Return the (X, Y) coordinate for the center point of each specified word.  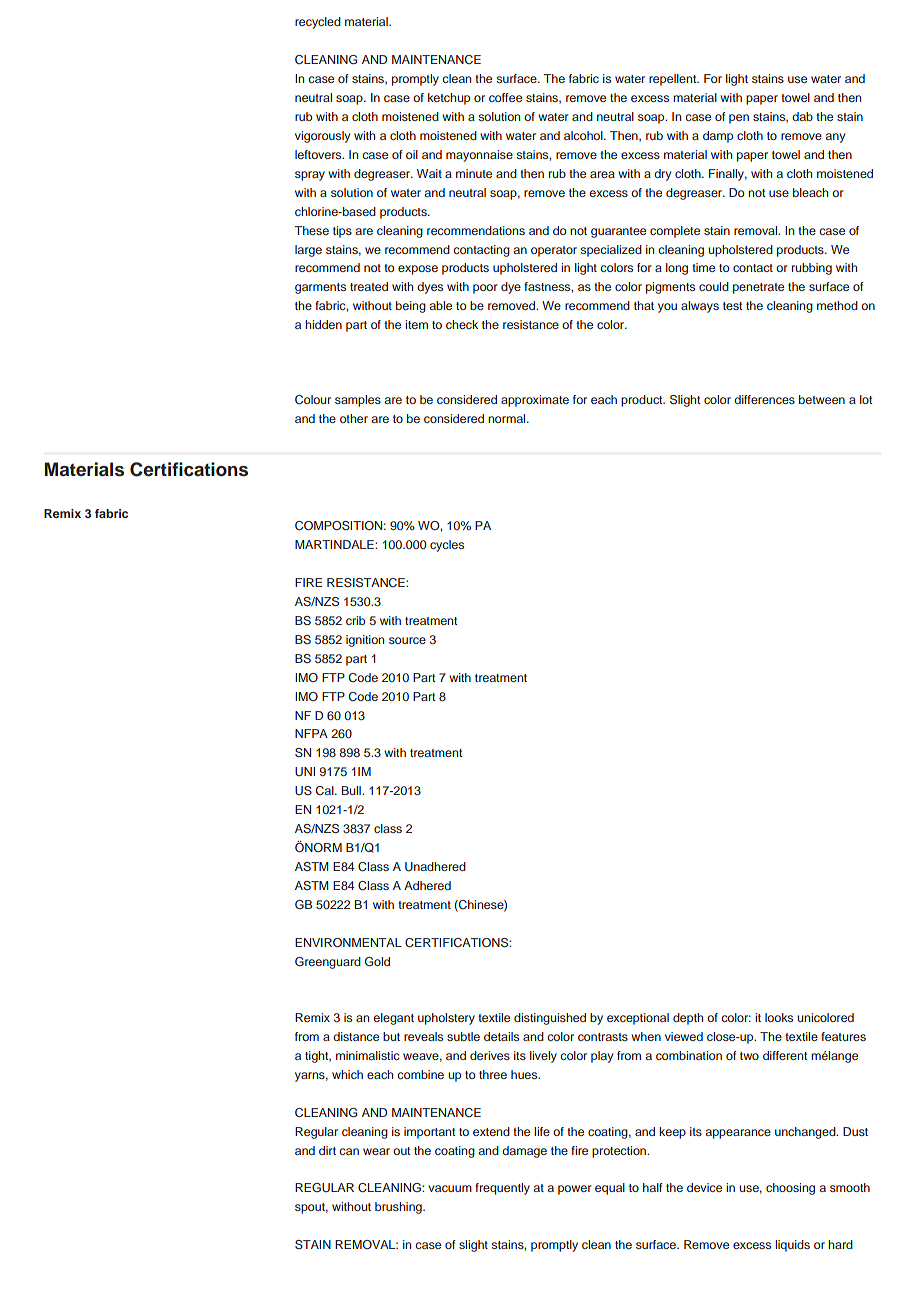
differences (764, 399)
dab (802, 116)
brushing (399, 1208)
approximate (535, 401)
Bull (352, 790)
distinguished (550, 1019)
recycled (318, 23)
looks (779, 1017)
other (354, 418)
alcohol (584, 135)
